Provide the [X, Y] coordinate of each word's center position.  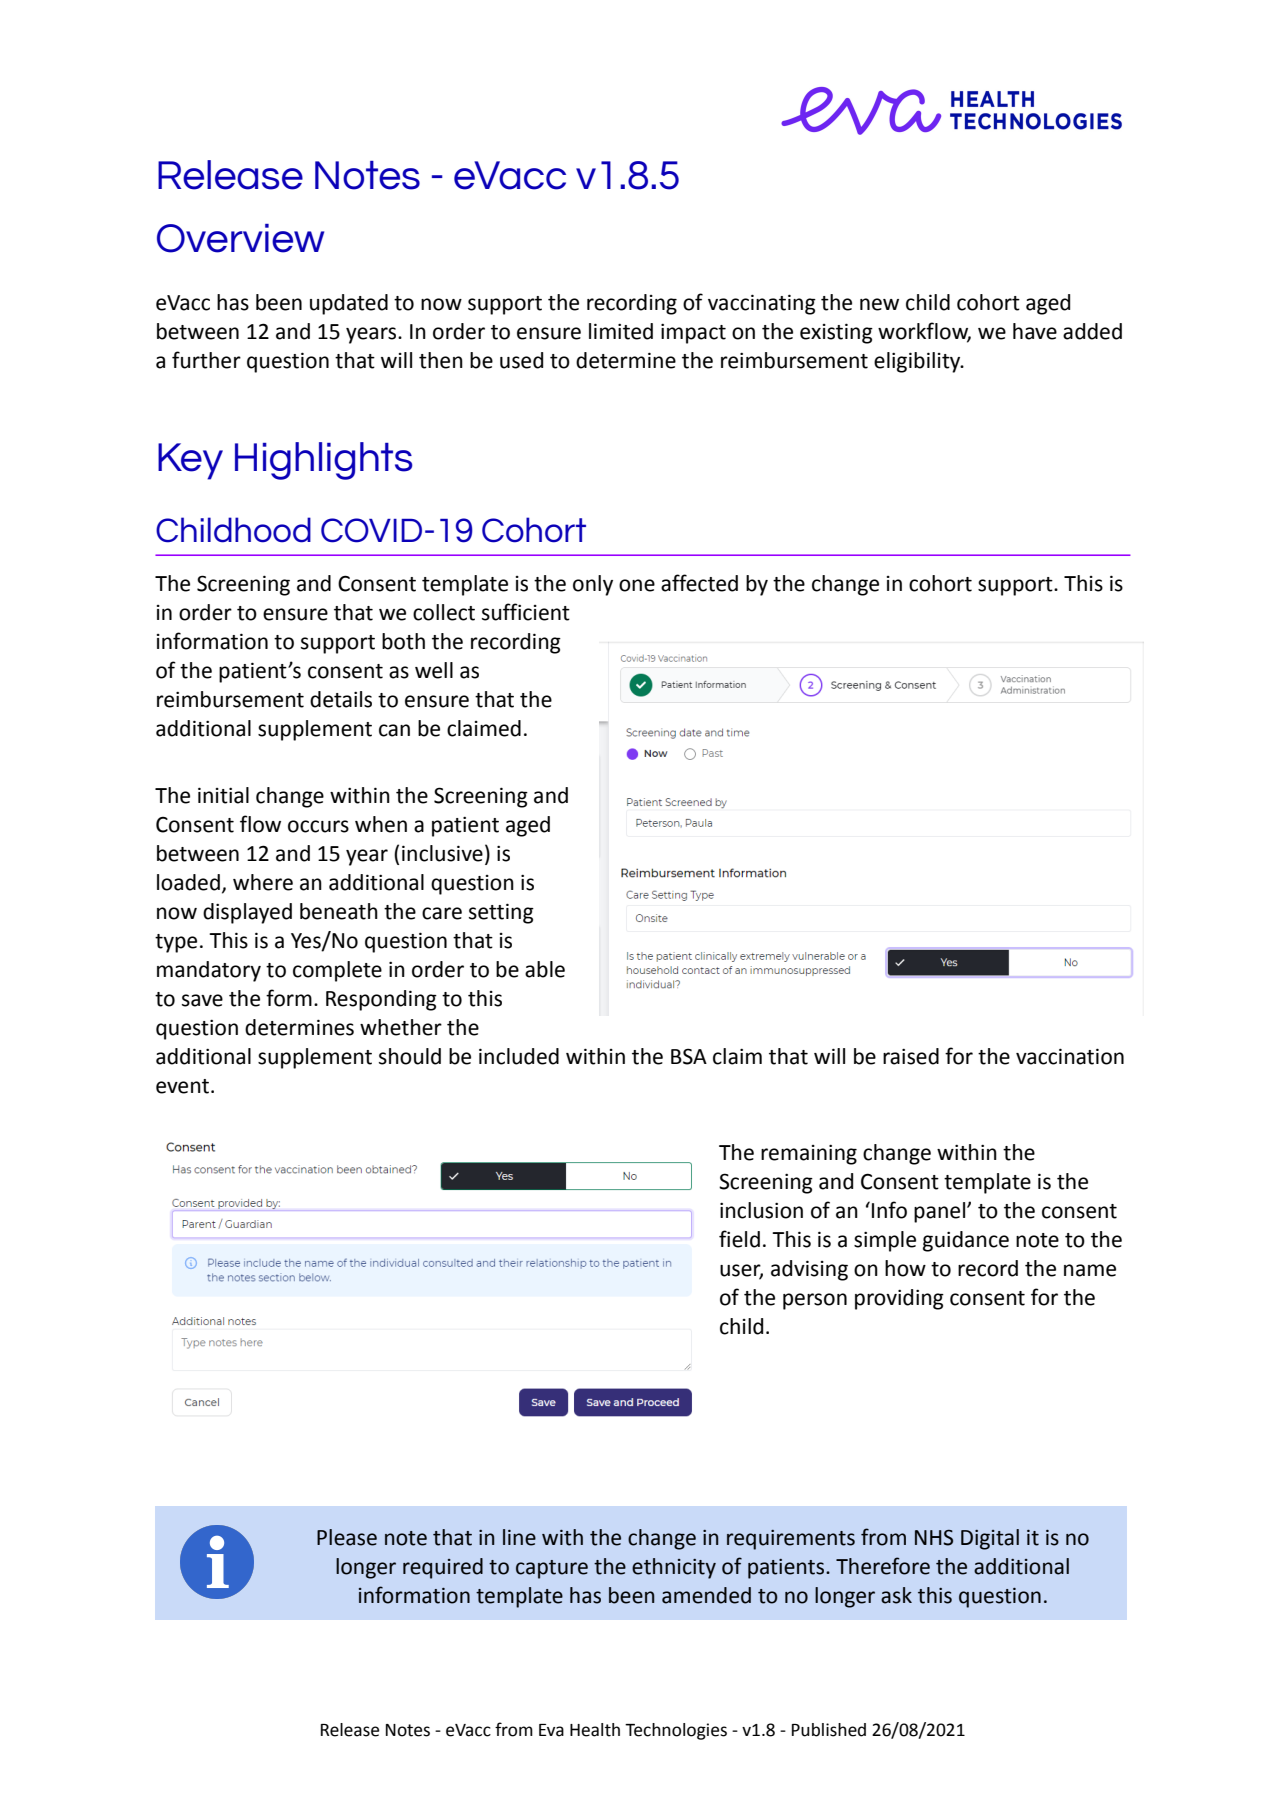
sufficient [526, 612]
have [1035, 331]
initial [223, 795]
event [182, 1086]
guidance [966, 1241]
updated [349, 304]
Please [347, 1537]
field [739, 1239]
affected [699, 583]
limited [621, 331]
